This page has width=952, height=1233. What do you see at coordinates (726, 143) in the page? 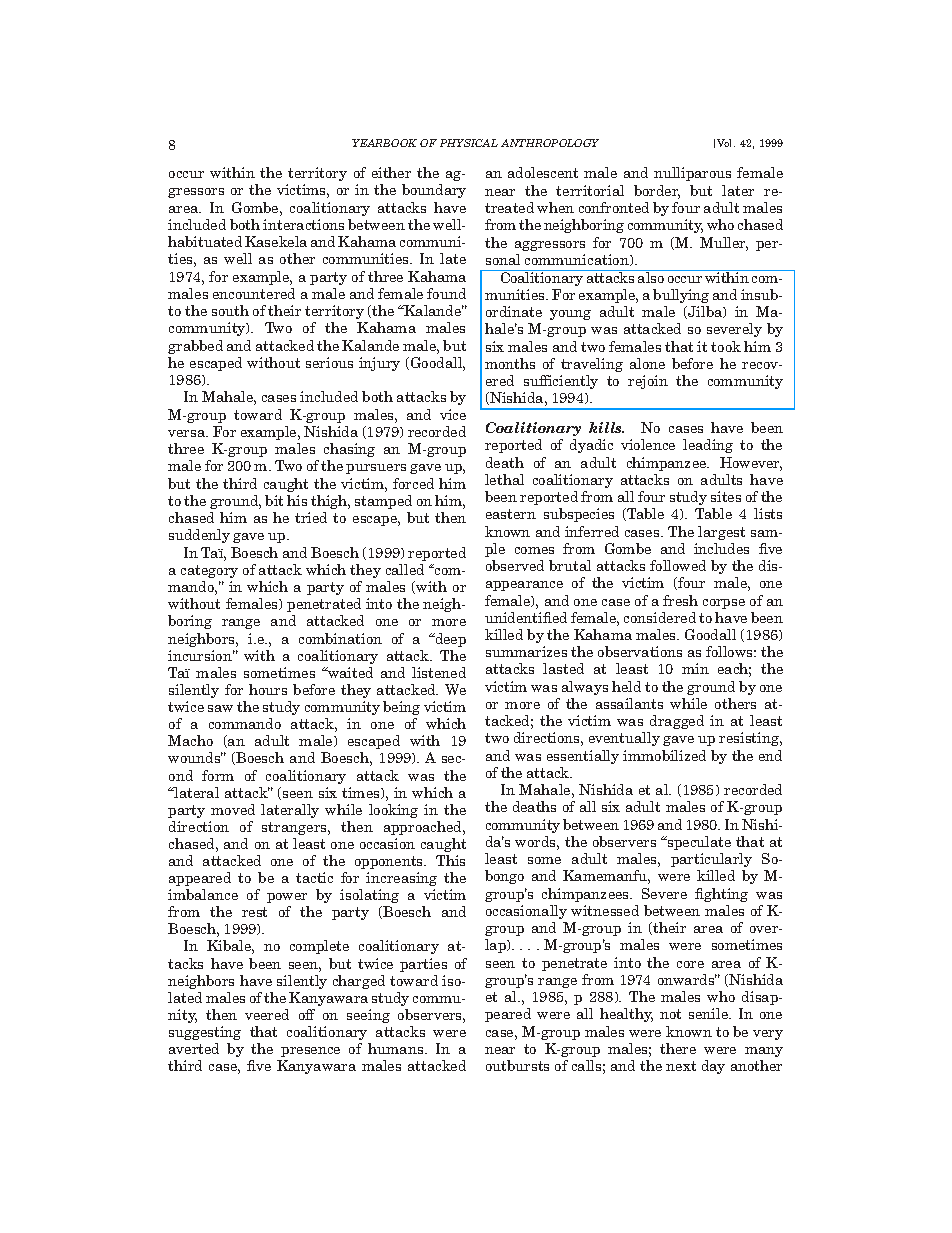
I see `Vol` at bounding box center [726, 143].
